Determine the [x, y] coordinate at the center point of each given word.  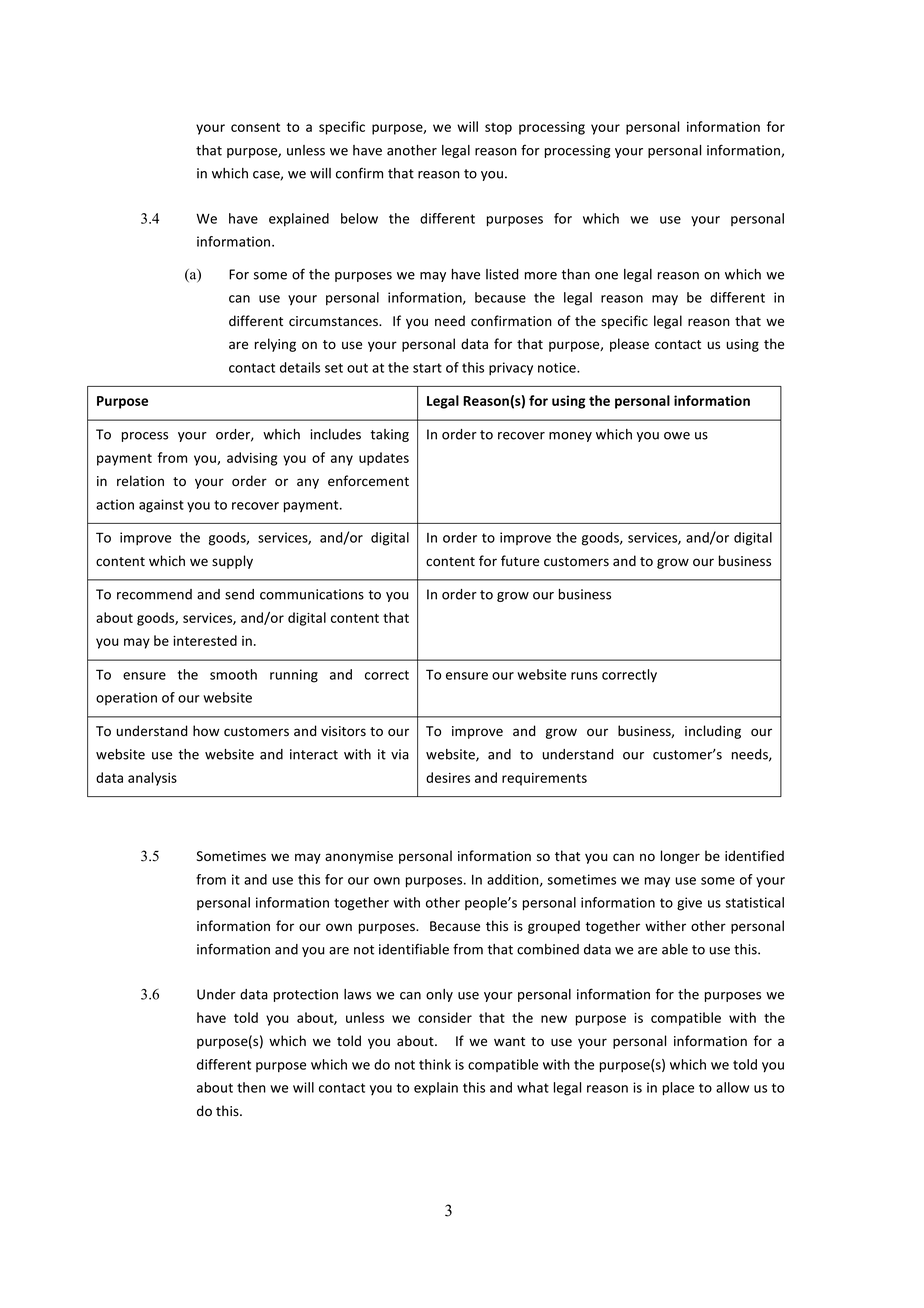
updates [384, 459]
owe [677, 436]
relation [140, 481]
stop [498, 129]
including [713, 732]
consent [255, 127]
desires [448, 777]
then [251, 1087]
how [206, 731]
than [576, 274]
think [435, 1064]
